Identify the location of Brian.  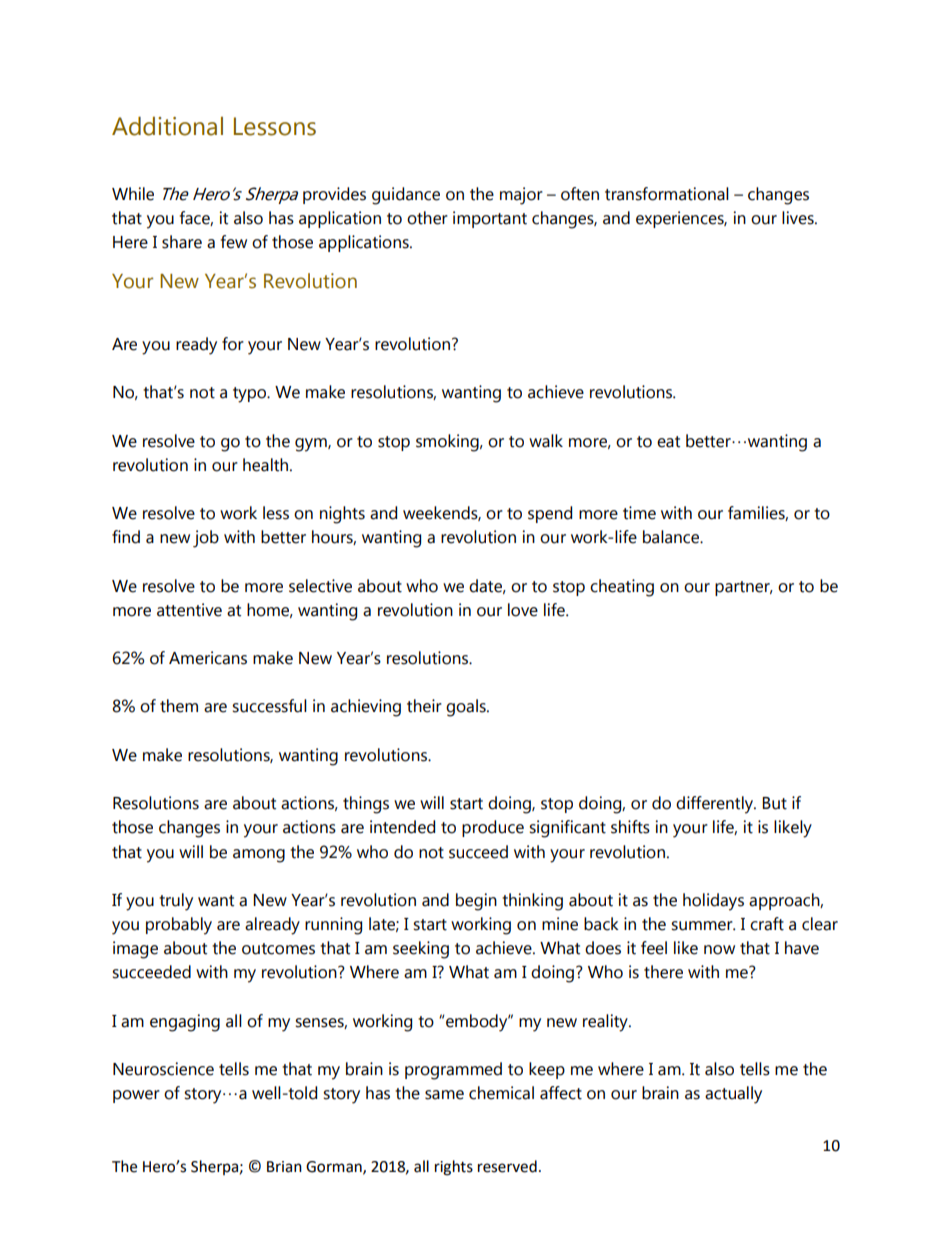
(284, 1167).
